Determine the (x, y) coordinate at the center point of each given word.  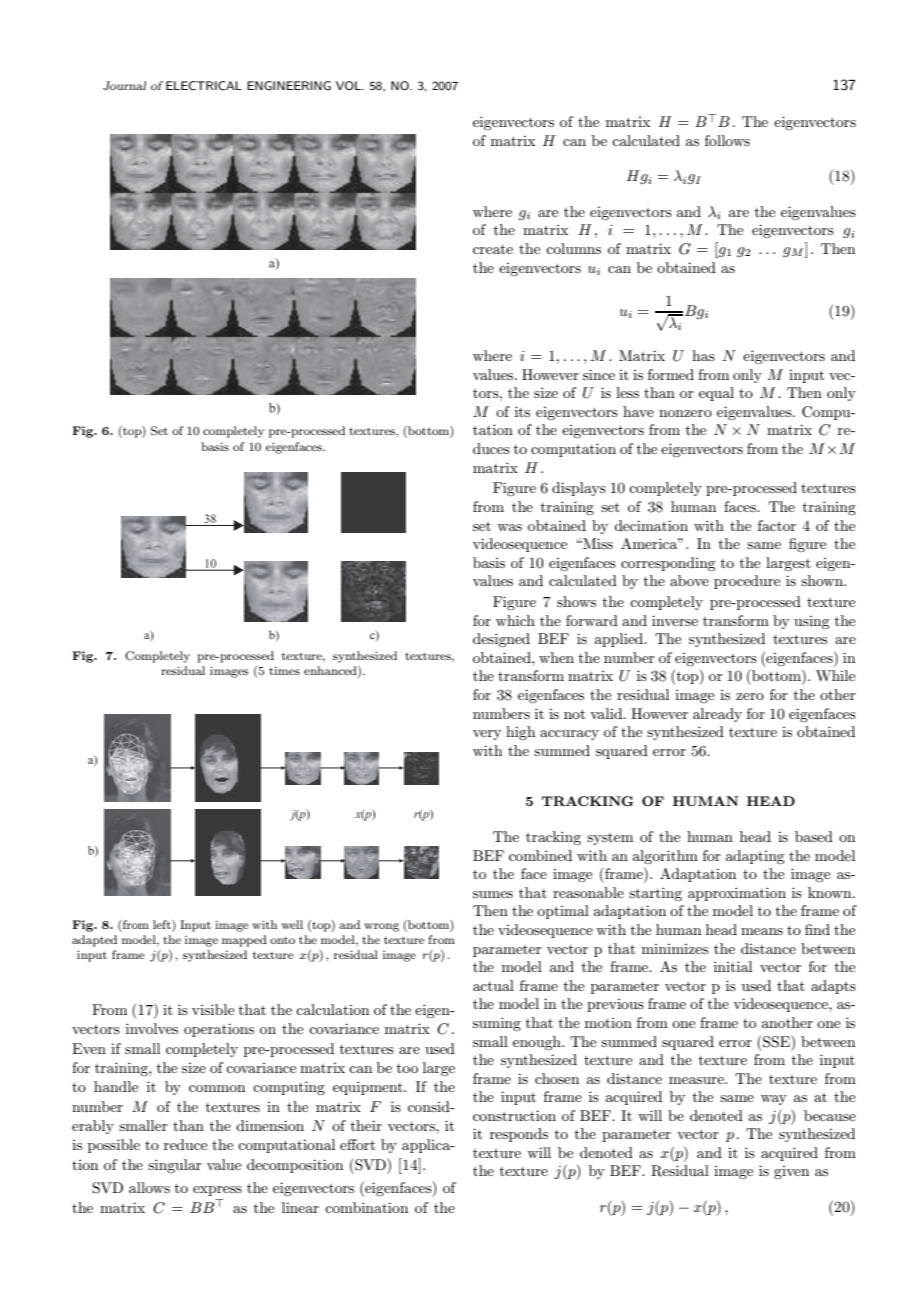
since (599, 374)
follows (727, 140)
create (493, 249)
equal (716, 394)
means (762, 931)
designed (501, 640)
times (284, 671)
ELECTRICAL (204, 86)
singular (175, 1166)
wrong (381, 927)
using (811, 622)
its (522, 411)
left (163, 924)
